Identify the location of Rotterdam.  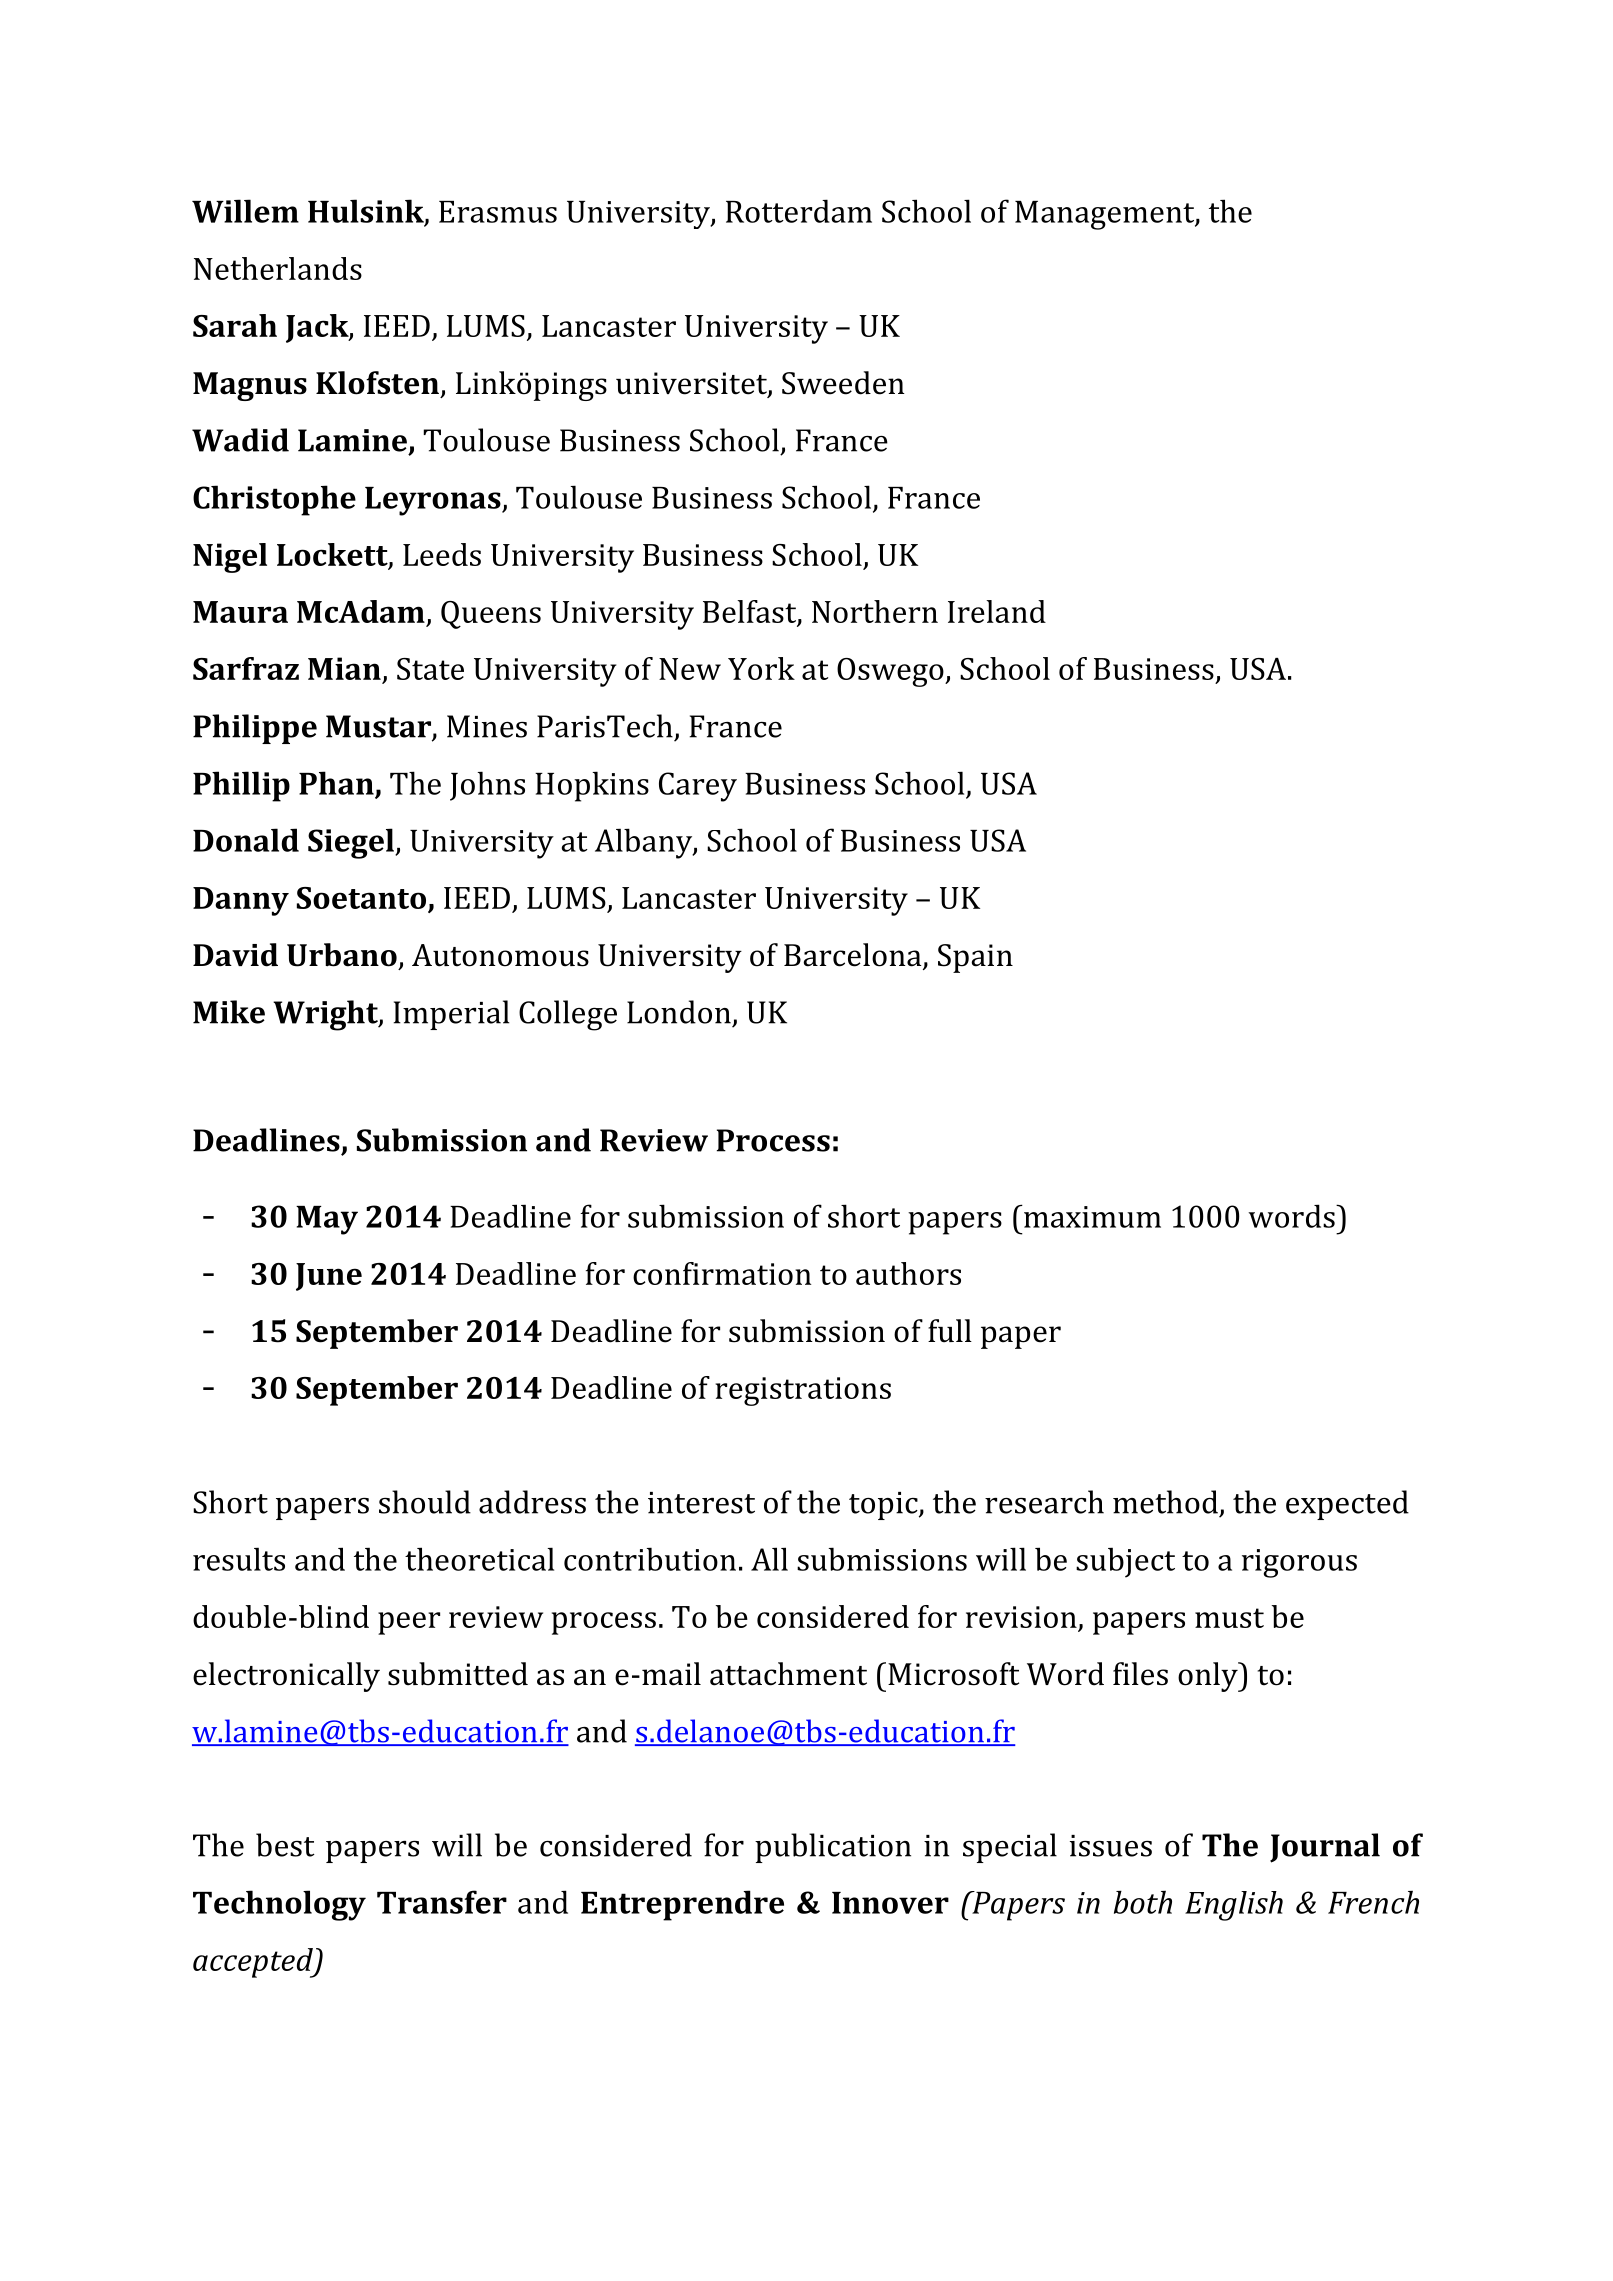
(799, 211).
